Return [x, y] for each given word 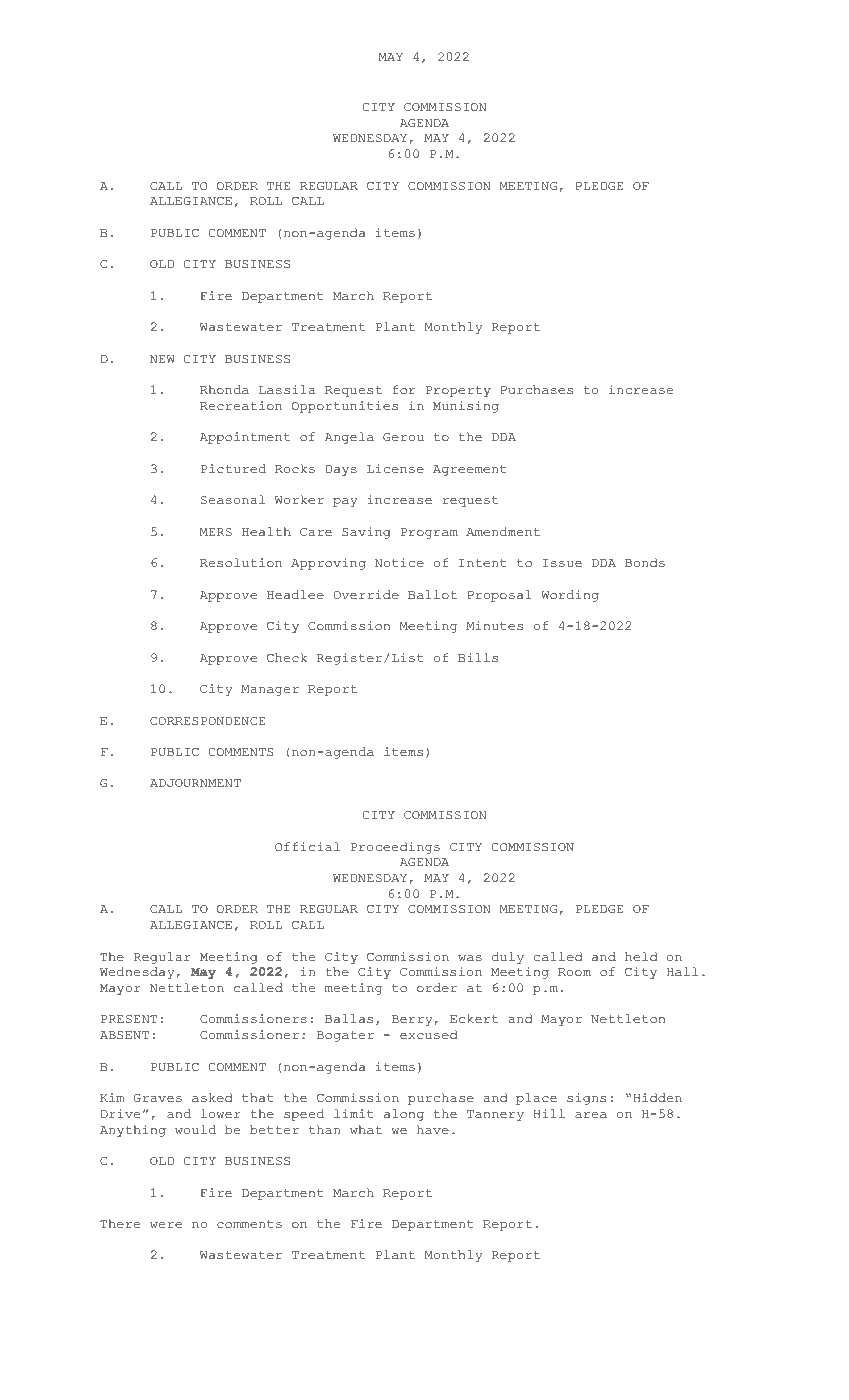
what [366, 1130]
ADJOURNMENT [195, 783]
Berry [412, 1020]
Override [366, 594]
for [404, 389]
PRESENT [129, 1019]
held [641, 956]
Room [574, 972]
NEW [162, 359]
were [166, 1225]
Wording [570, 596]
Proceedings [395, 848]
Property [458, 391]
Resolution [241, 562]
